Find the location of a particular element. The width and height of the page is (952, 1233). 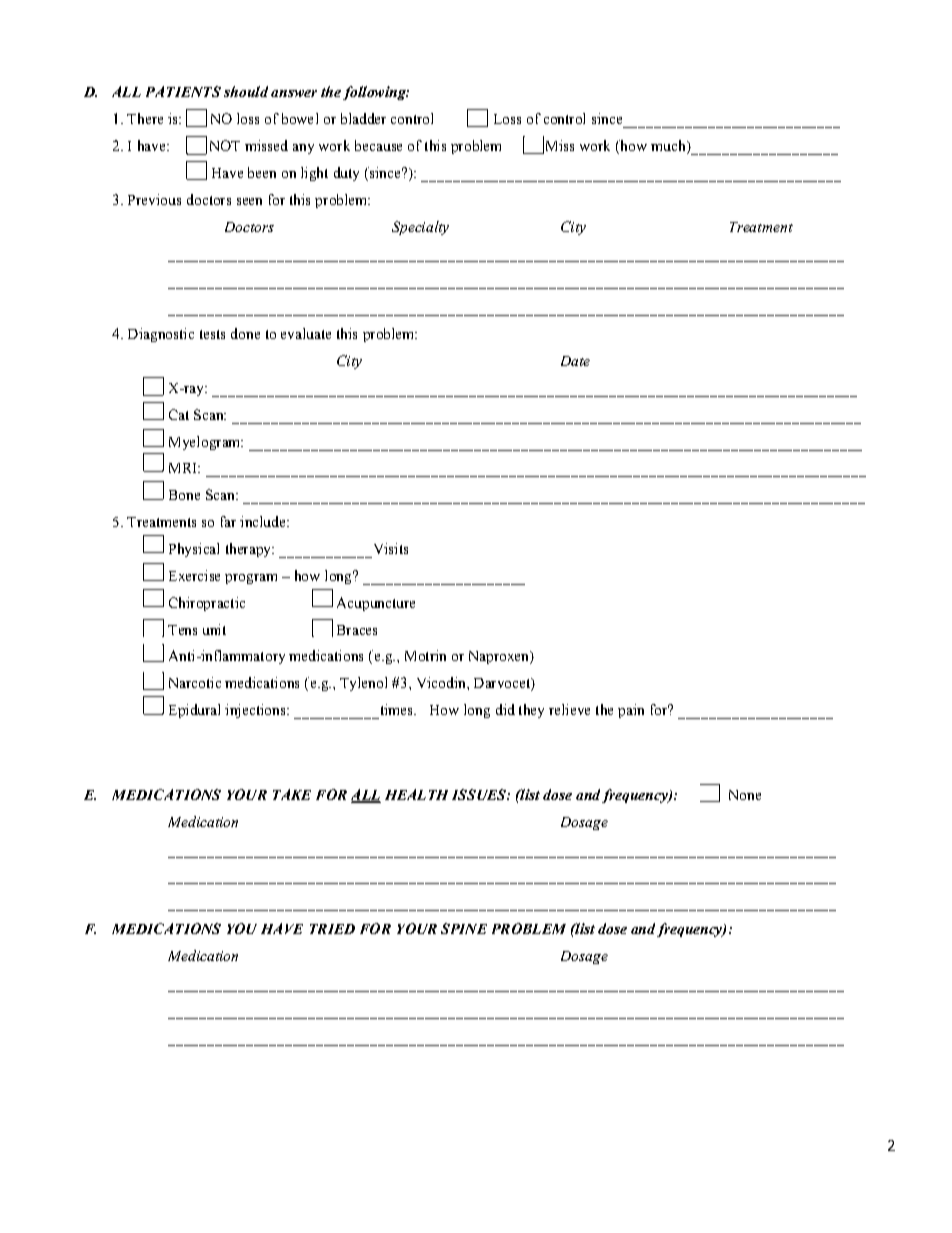

tests is located at coordinates (212, 334).
